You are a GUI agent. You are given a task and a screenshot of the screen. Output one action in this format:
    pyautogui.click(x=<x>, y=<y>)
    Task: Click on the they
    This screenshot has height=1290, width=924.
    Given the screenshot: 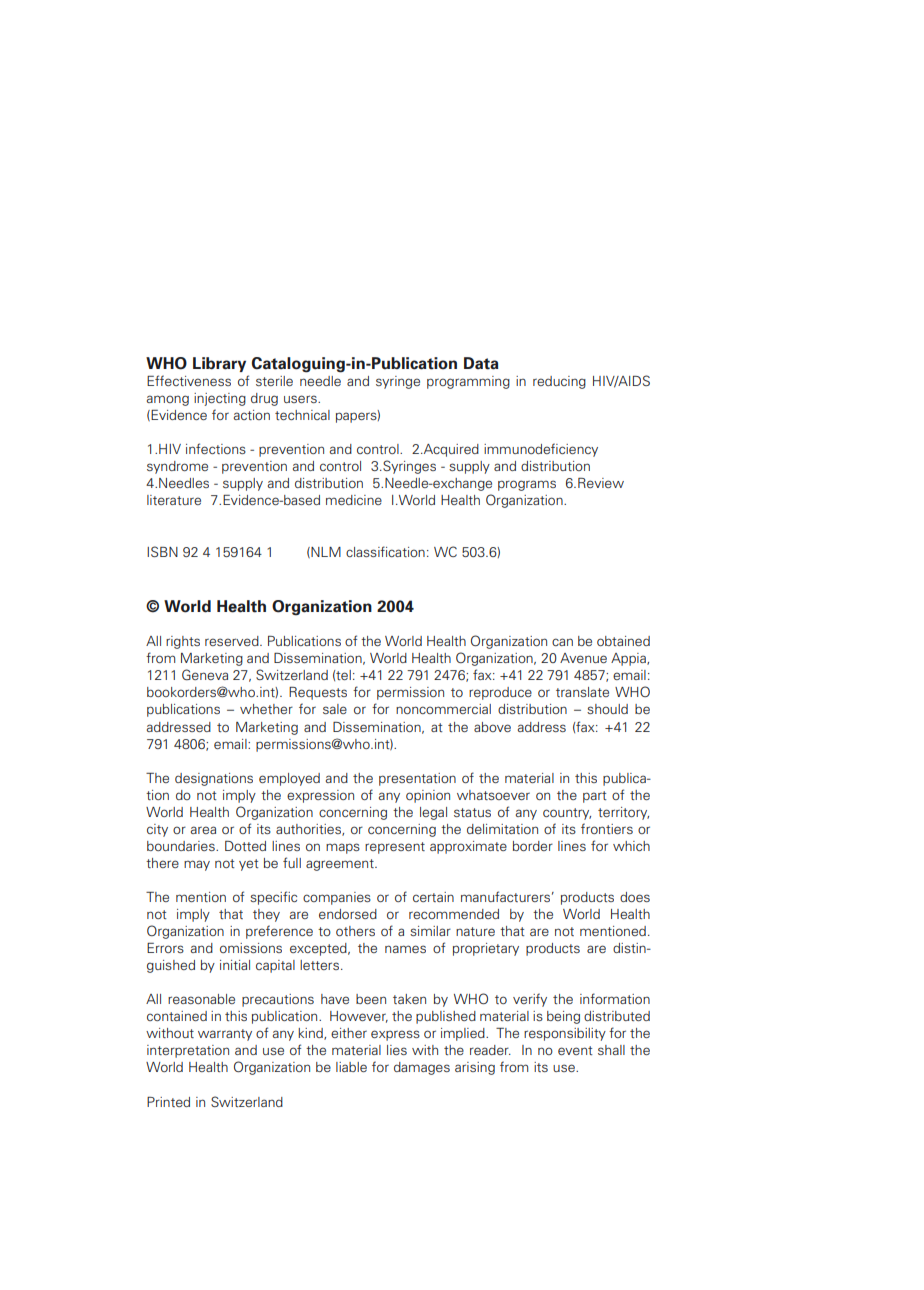 What is the action you would take?
    pyautogui.click(x=266, y=915)
